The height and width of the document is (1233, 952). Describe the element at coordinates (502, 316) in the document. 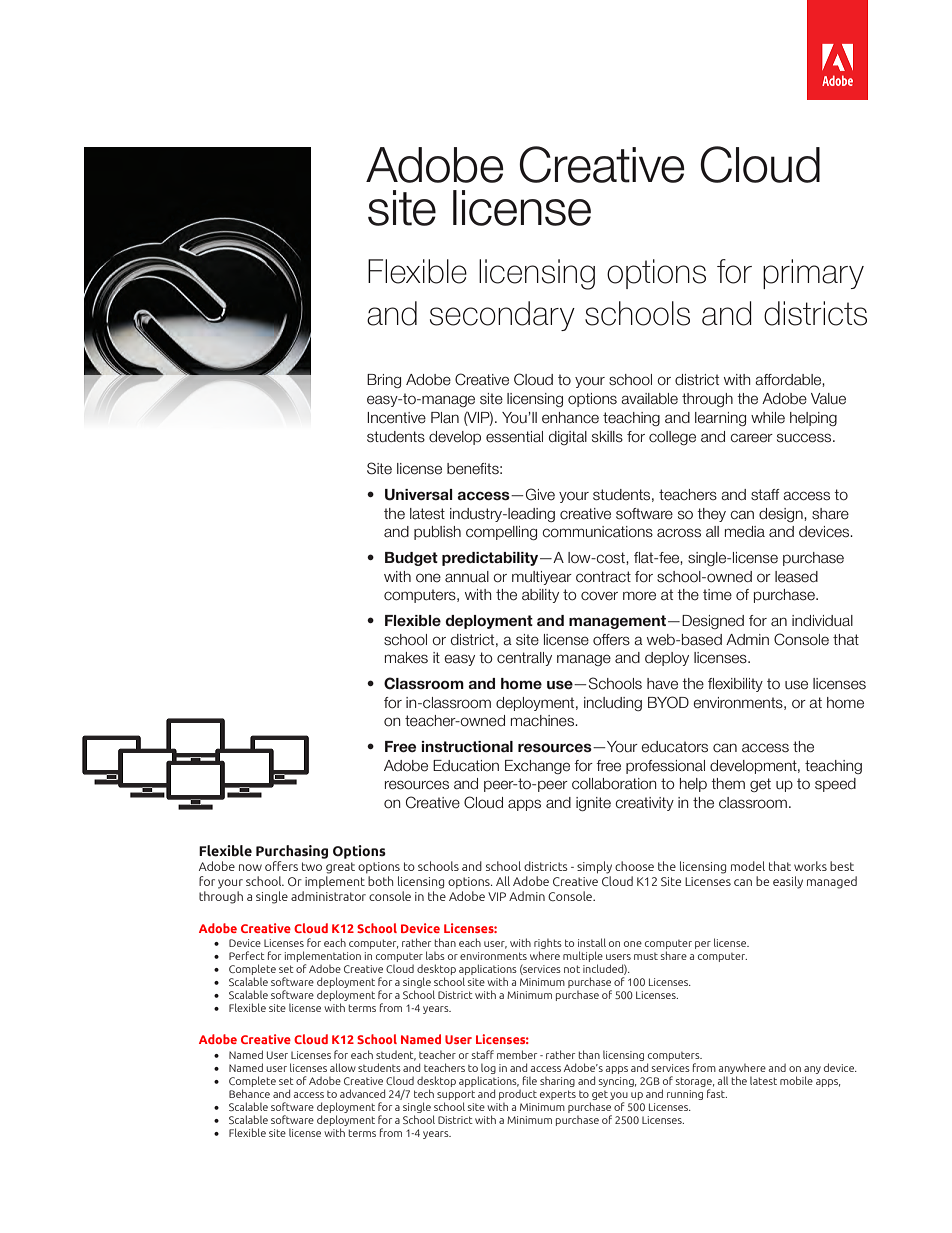

I see `secondary` at that location.
